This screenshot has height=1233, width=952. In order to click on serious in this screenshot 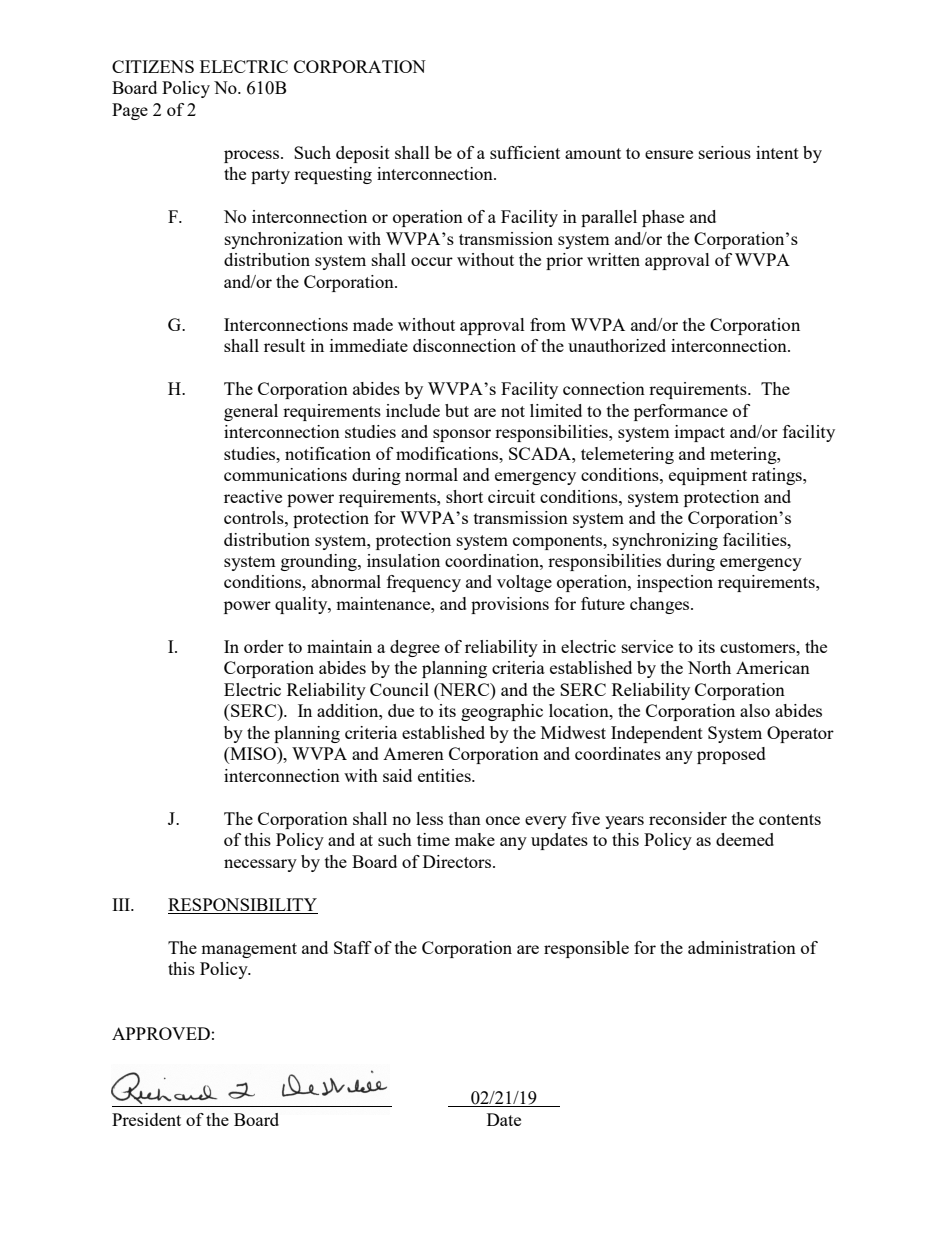, I will do `click(725, 152)`.
